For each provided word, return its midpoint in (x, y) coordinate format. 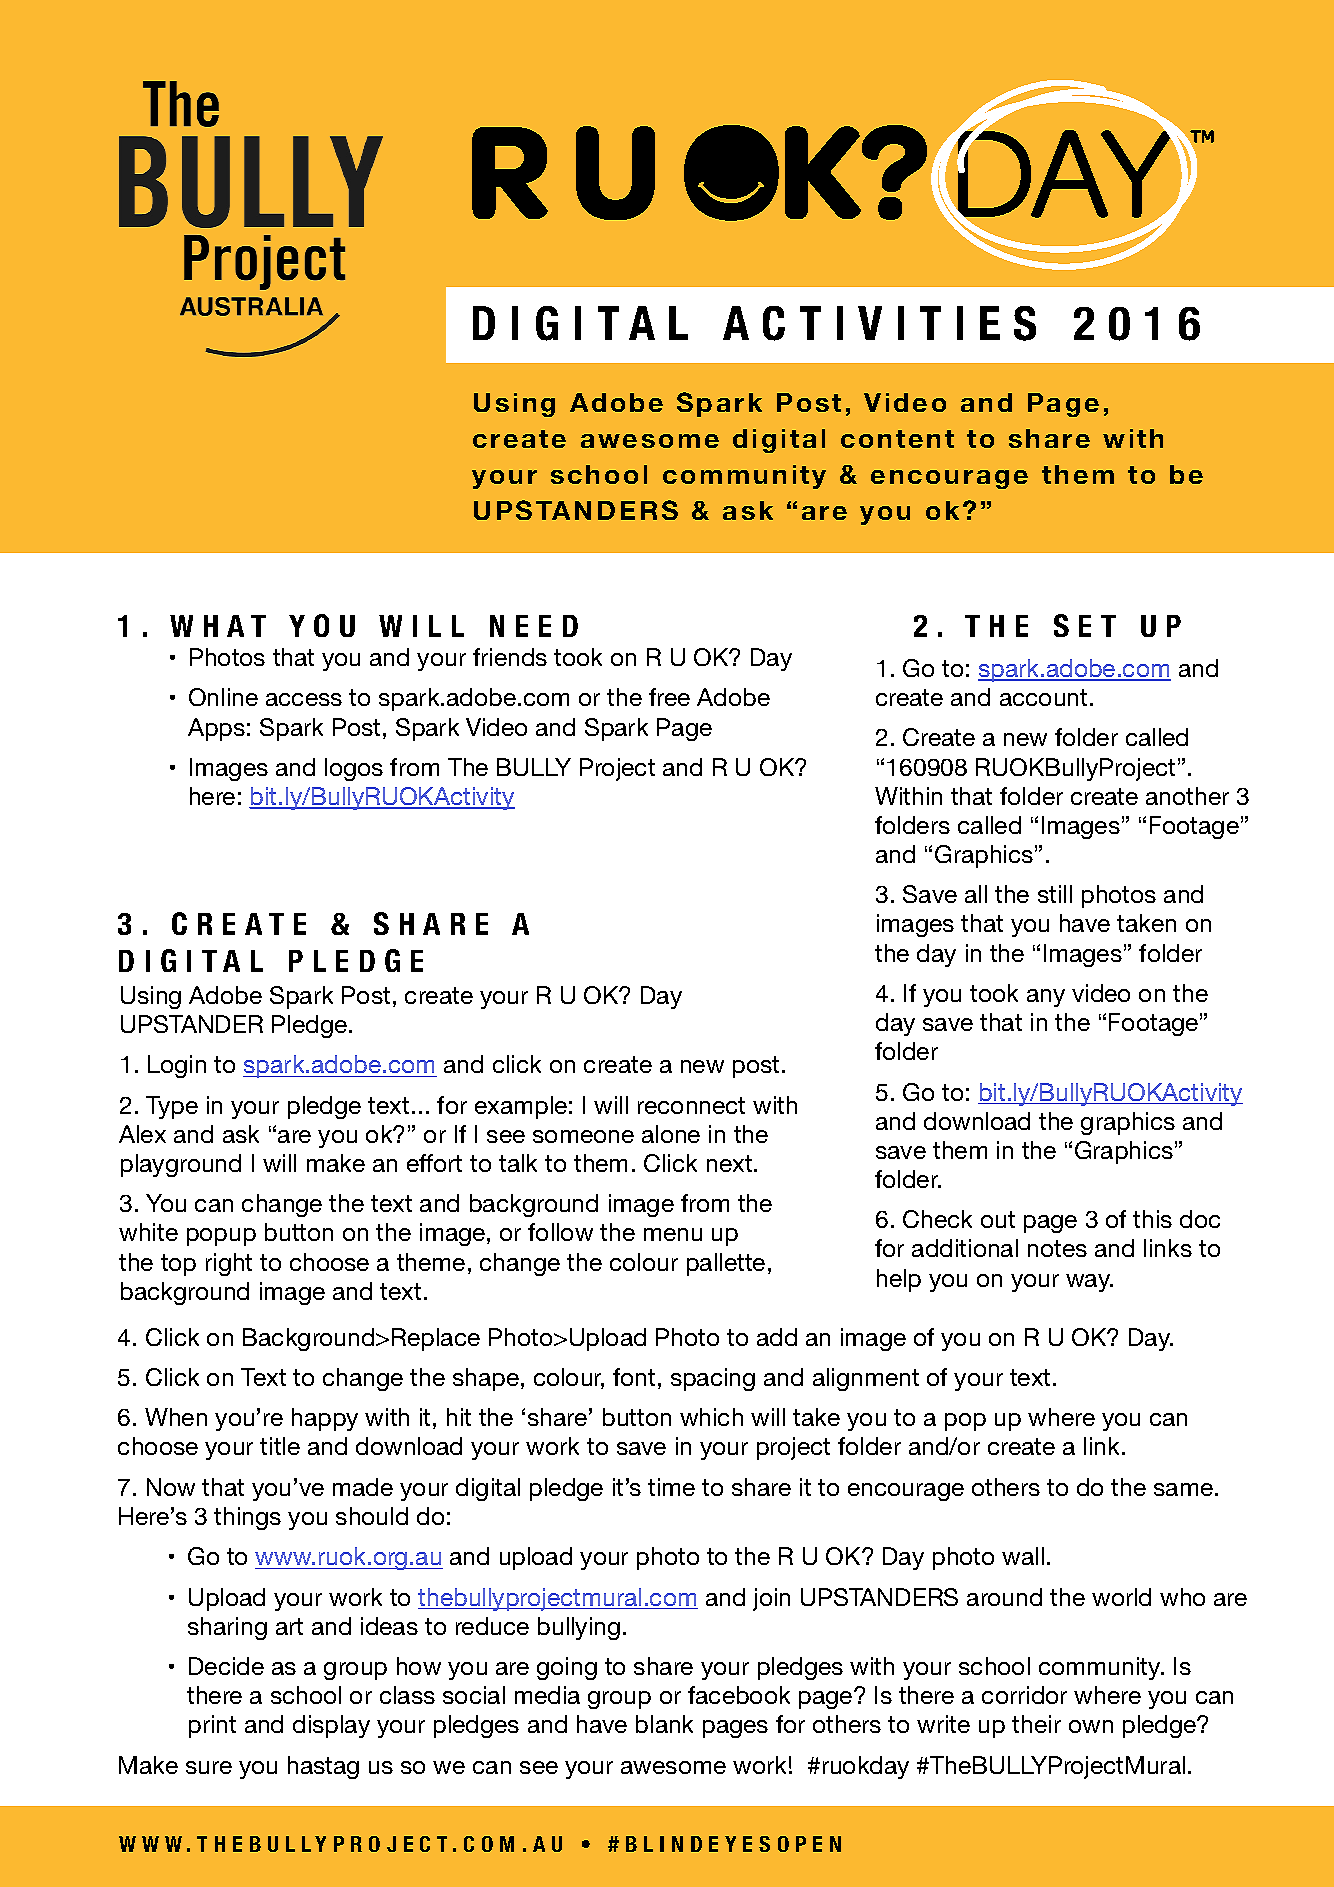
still (1055, 894)
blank (664, 1724)
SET (1085, 625)
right (229, 1264)
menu (673, 1234)
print (212, 1726)
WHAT (218, 626)
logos (354, 769)
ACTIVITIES (879, 323)
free (669, 697)
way (1089, 1283)
